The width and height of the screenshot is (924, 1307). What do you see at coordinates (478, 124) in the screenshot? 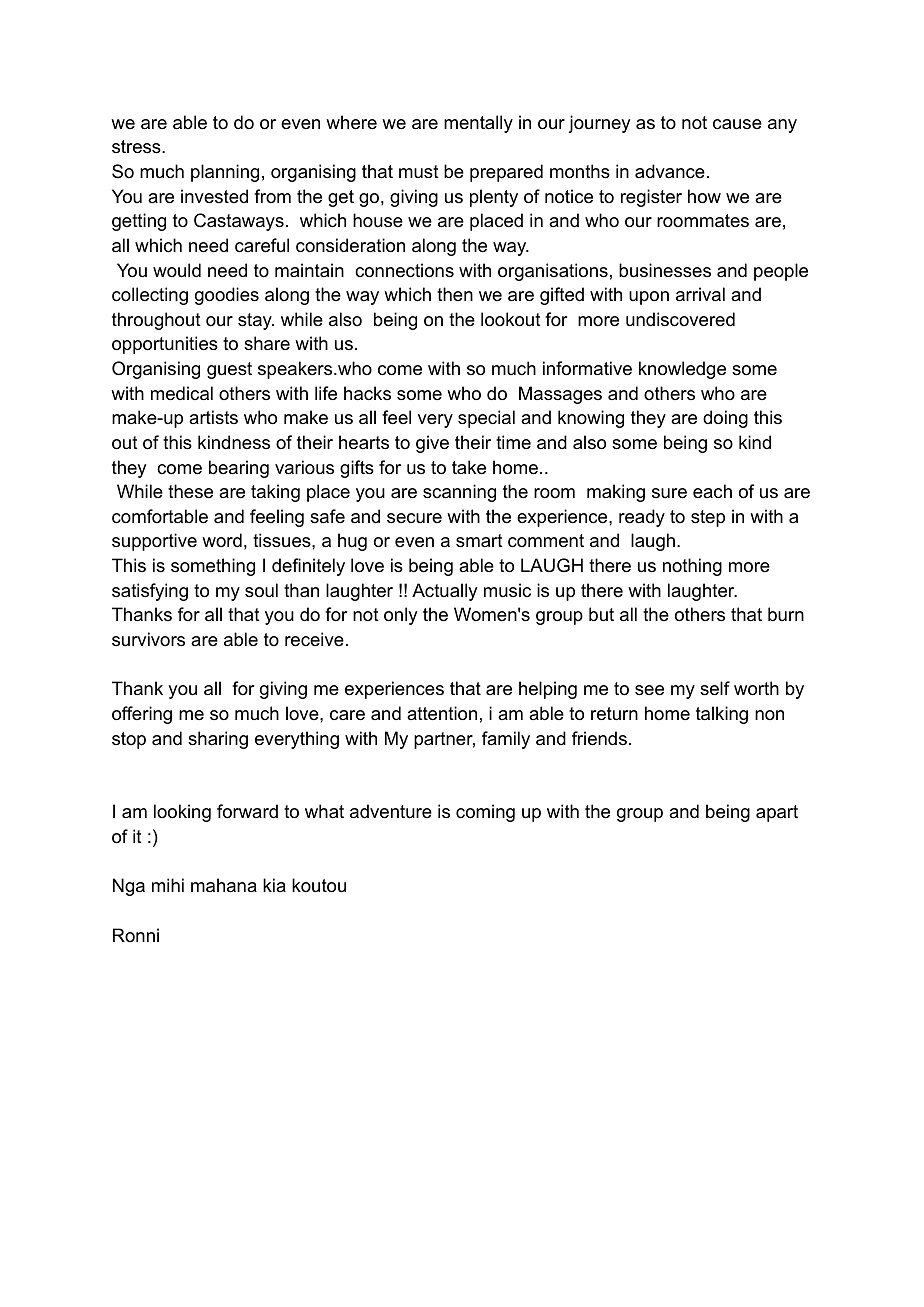
I see `mentally` at bounding box center [478, 124].
